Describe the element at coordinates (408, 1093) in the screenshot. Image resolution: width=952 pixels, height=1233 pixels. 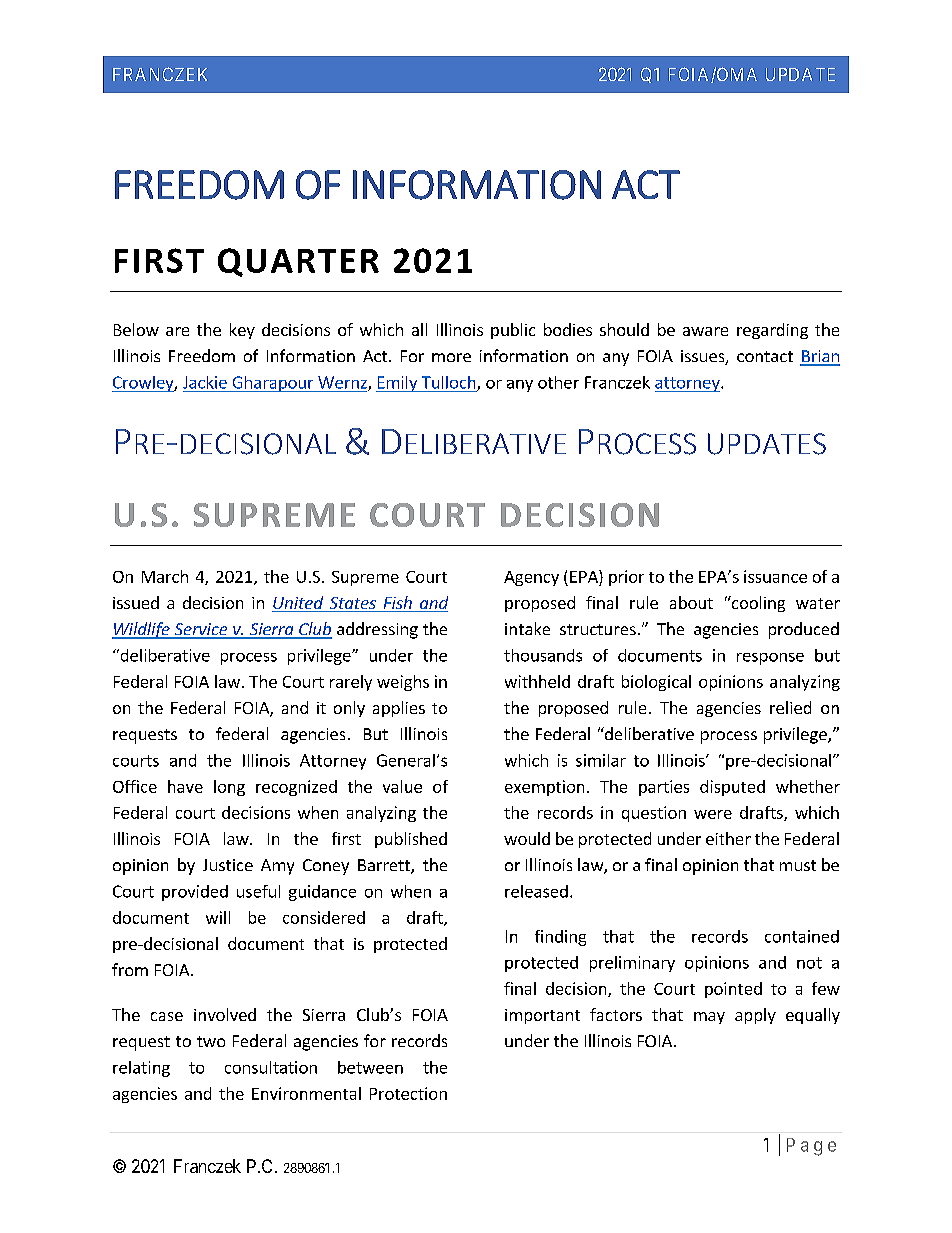
I see `Protection` at that location.
